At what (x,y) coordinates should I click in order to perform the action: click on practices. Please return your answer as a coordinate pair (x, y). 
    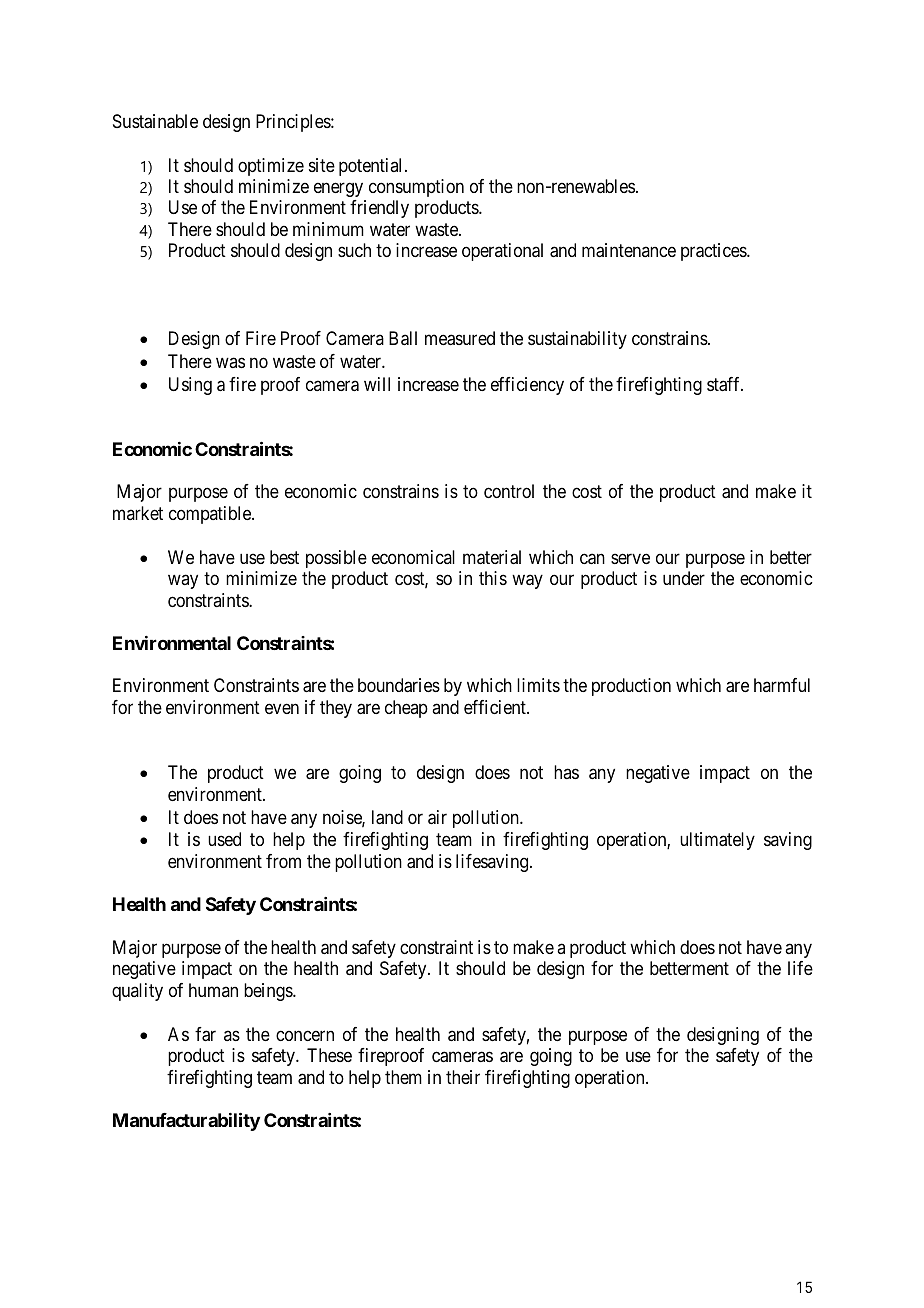
    Looking at the image, I should click on (714, 252).
